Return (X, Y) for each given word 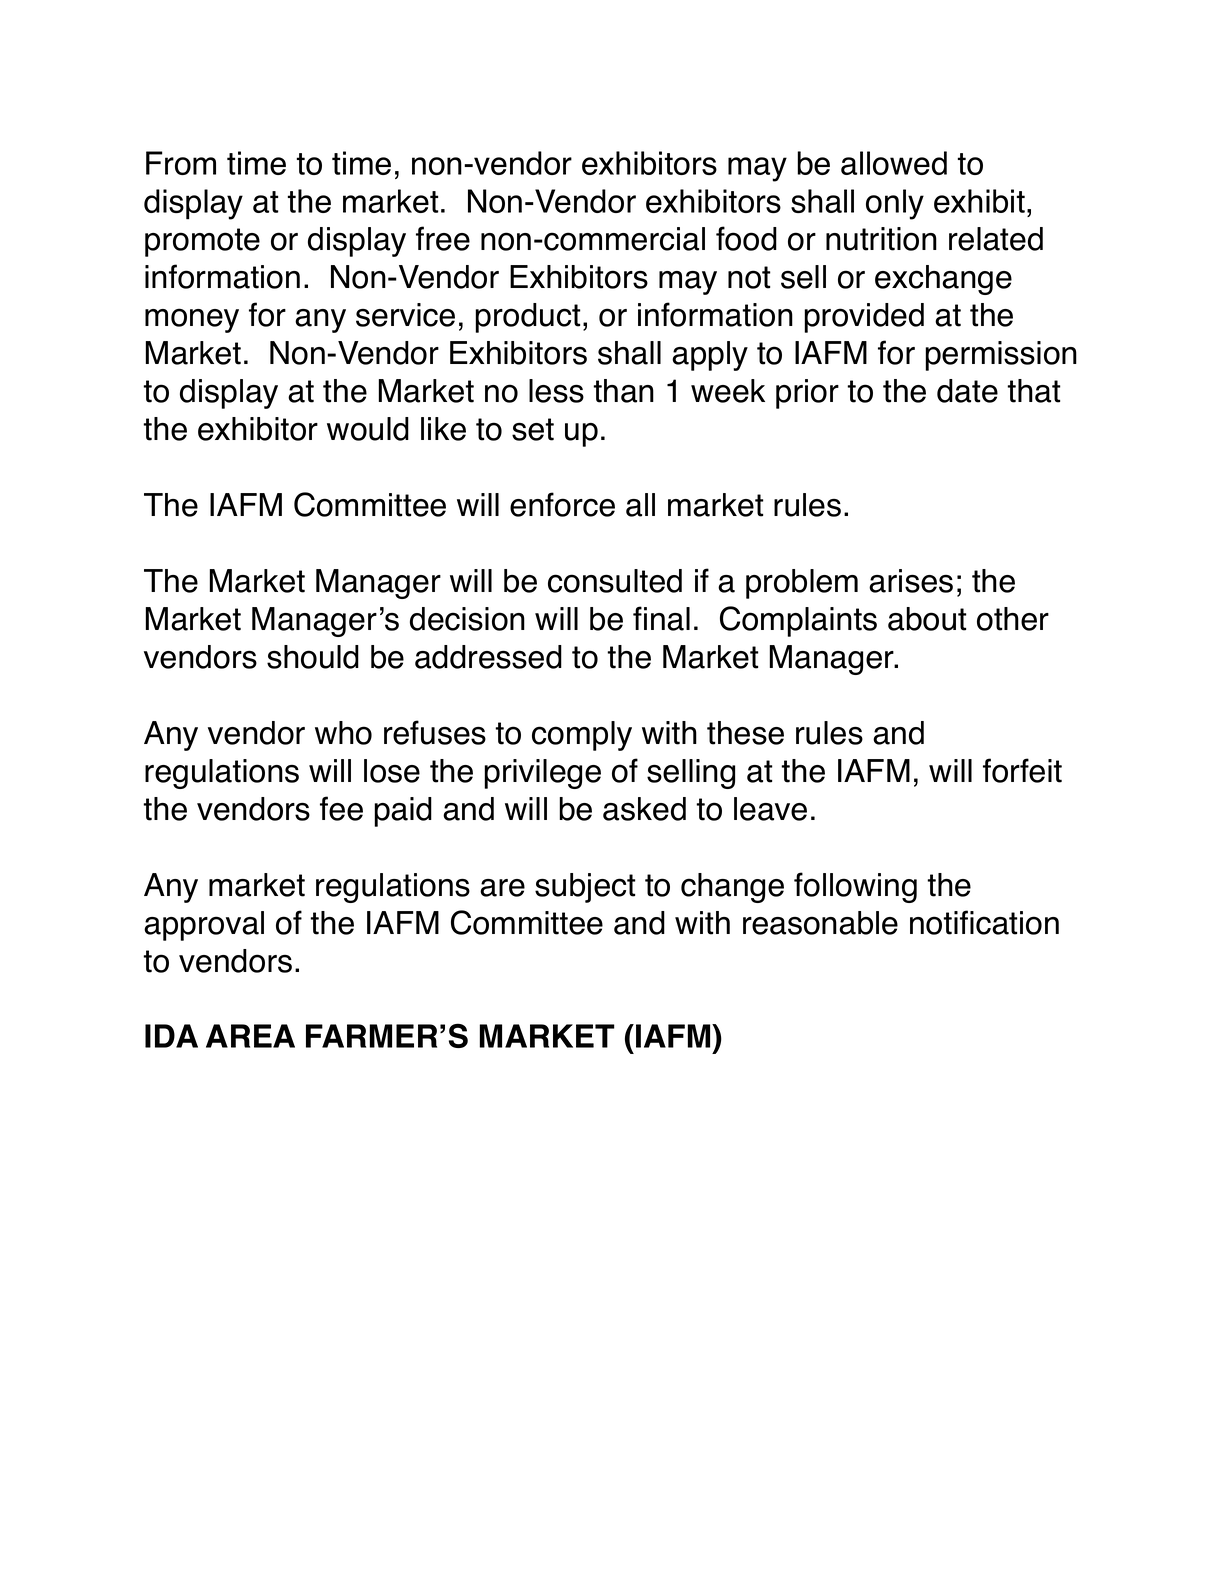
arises (911, 581)
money (192, 320)
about (927, 619)
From (181, 163)
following (855, 887)
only (895, 204)
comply (582, 736)
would (368, 429)
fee (341, 808)
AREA (250, 1036)
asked (644, 809)
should (313, 657)
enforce (562, 504)
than (623, 391)
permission (1001, 356)
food (746, 238)
